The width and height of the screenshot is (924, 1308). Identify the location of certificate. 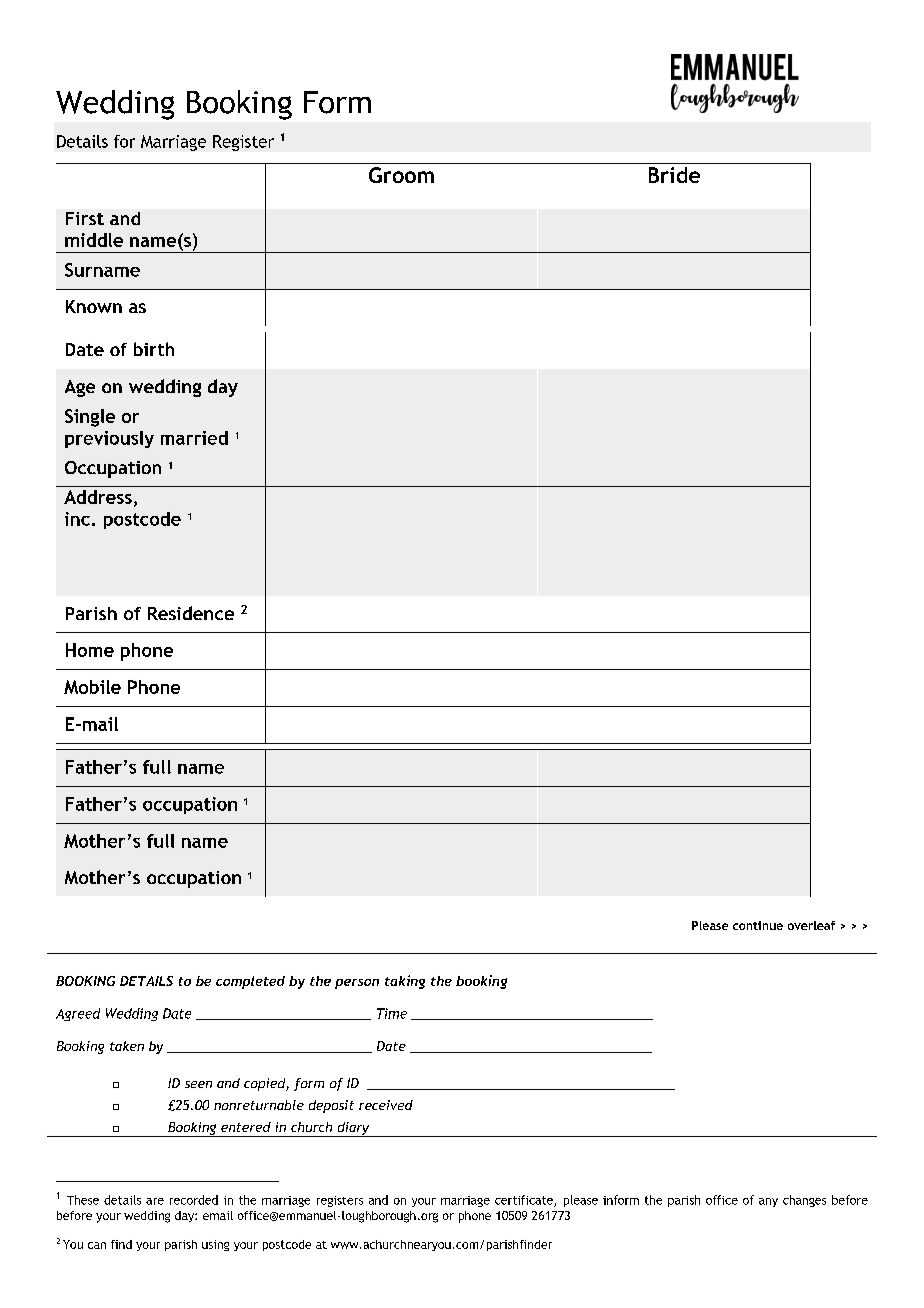
(525, 1201).
